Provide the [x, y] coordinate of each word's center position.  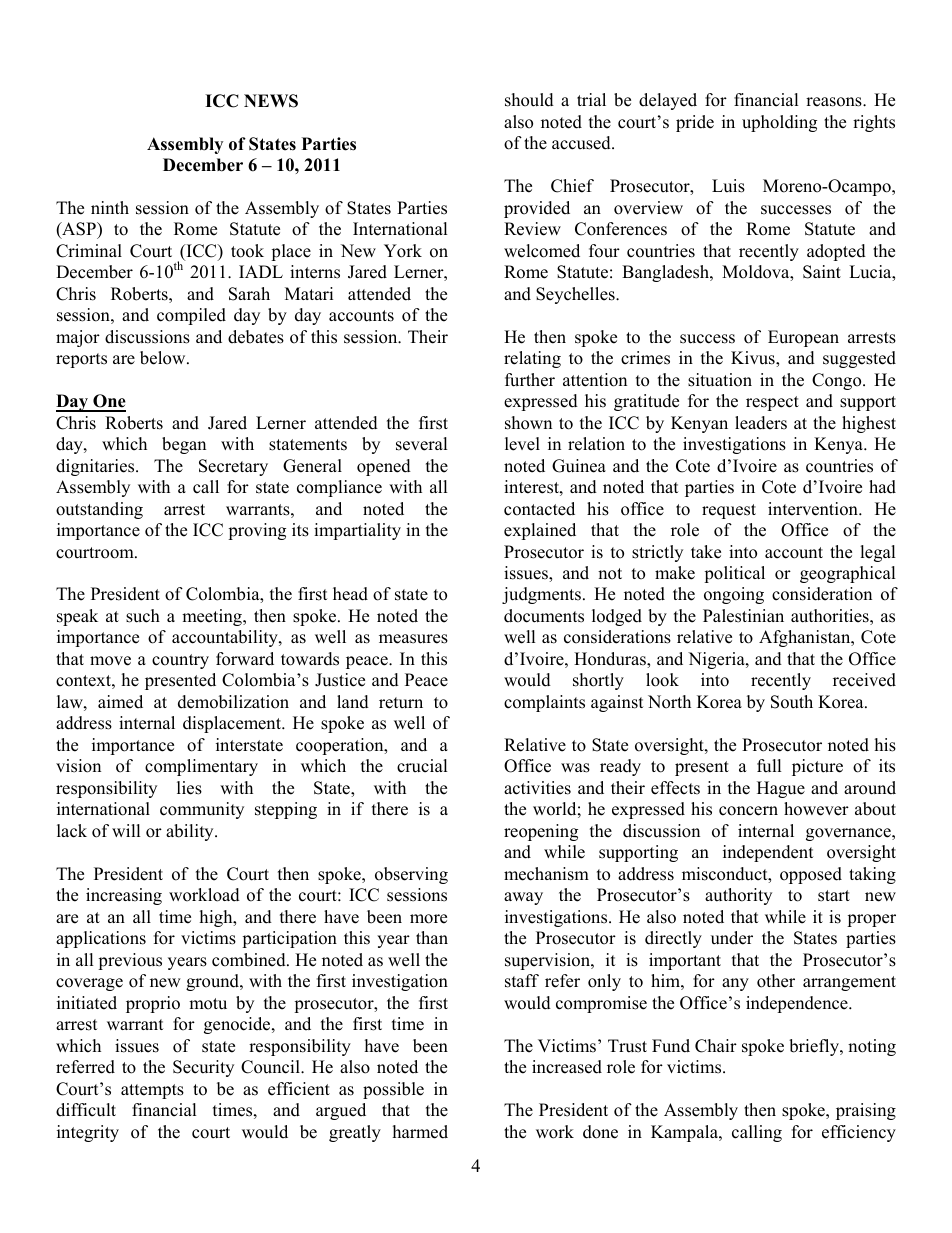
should [529, 100]
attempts [152, 1091]
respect [772, 403]
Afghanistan [806, 638]
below [164, 358]
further [530, 380]
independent [768, 853]
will [126, 830]
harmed [420, 1132]
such [143, 616]
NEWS [271, 101]
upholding [779, 123]
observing [411, 875]
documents [544, 616]
